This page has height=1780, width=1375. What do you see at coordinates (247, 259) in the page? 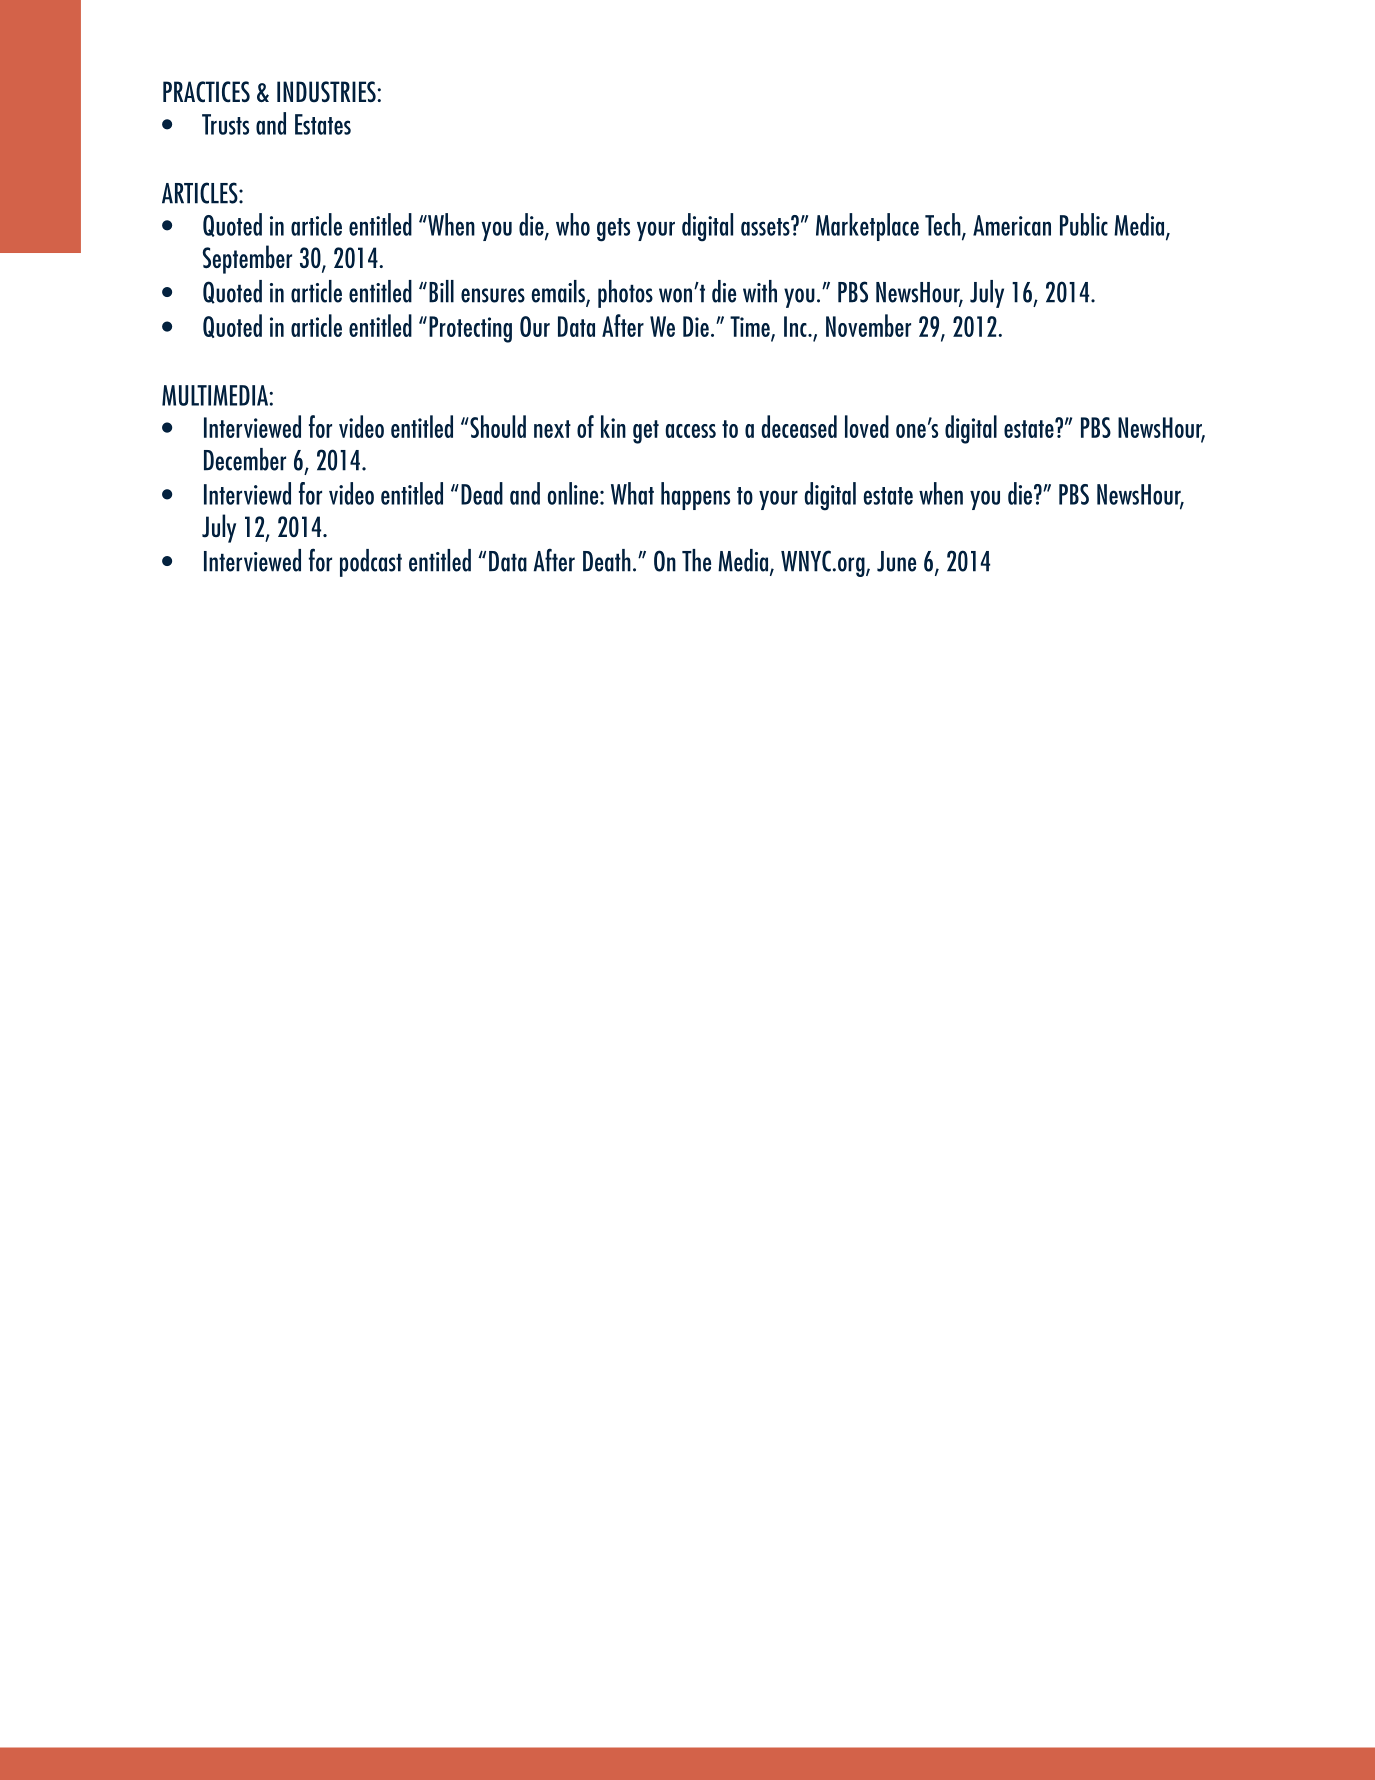
I see `September` at bounding box center [247, 259].
